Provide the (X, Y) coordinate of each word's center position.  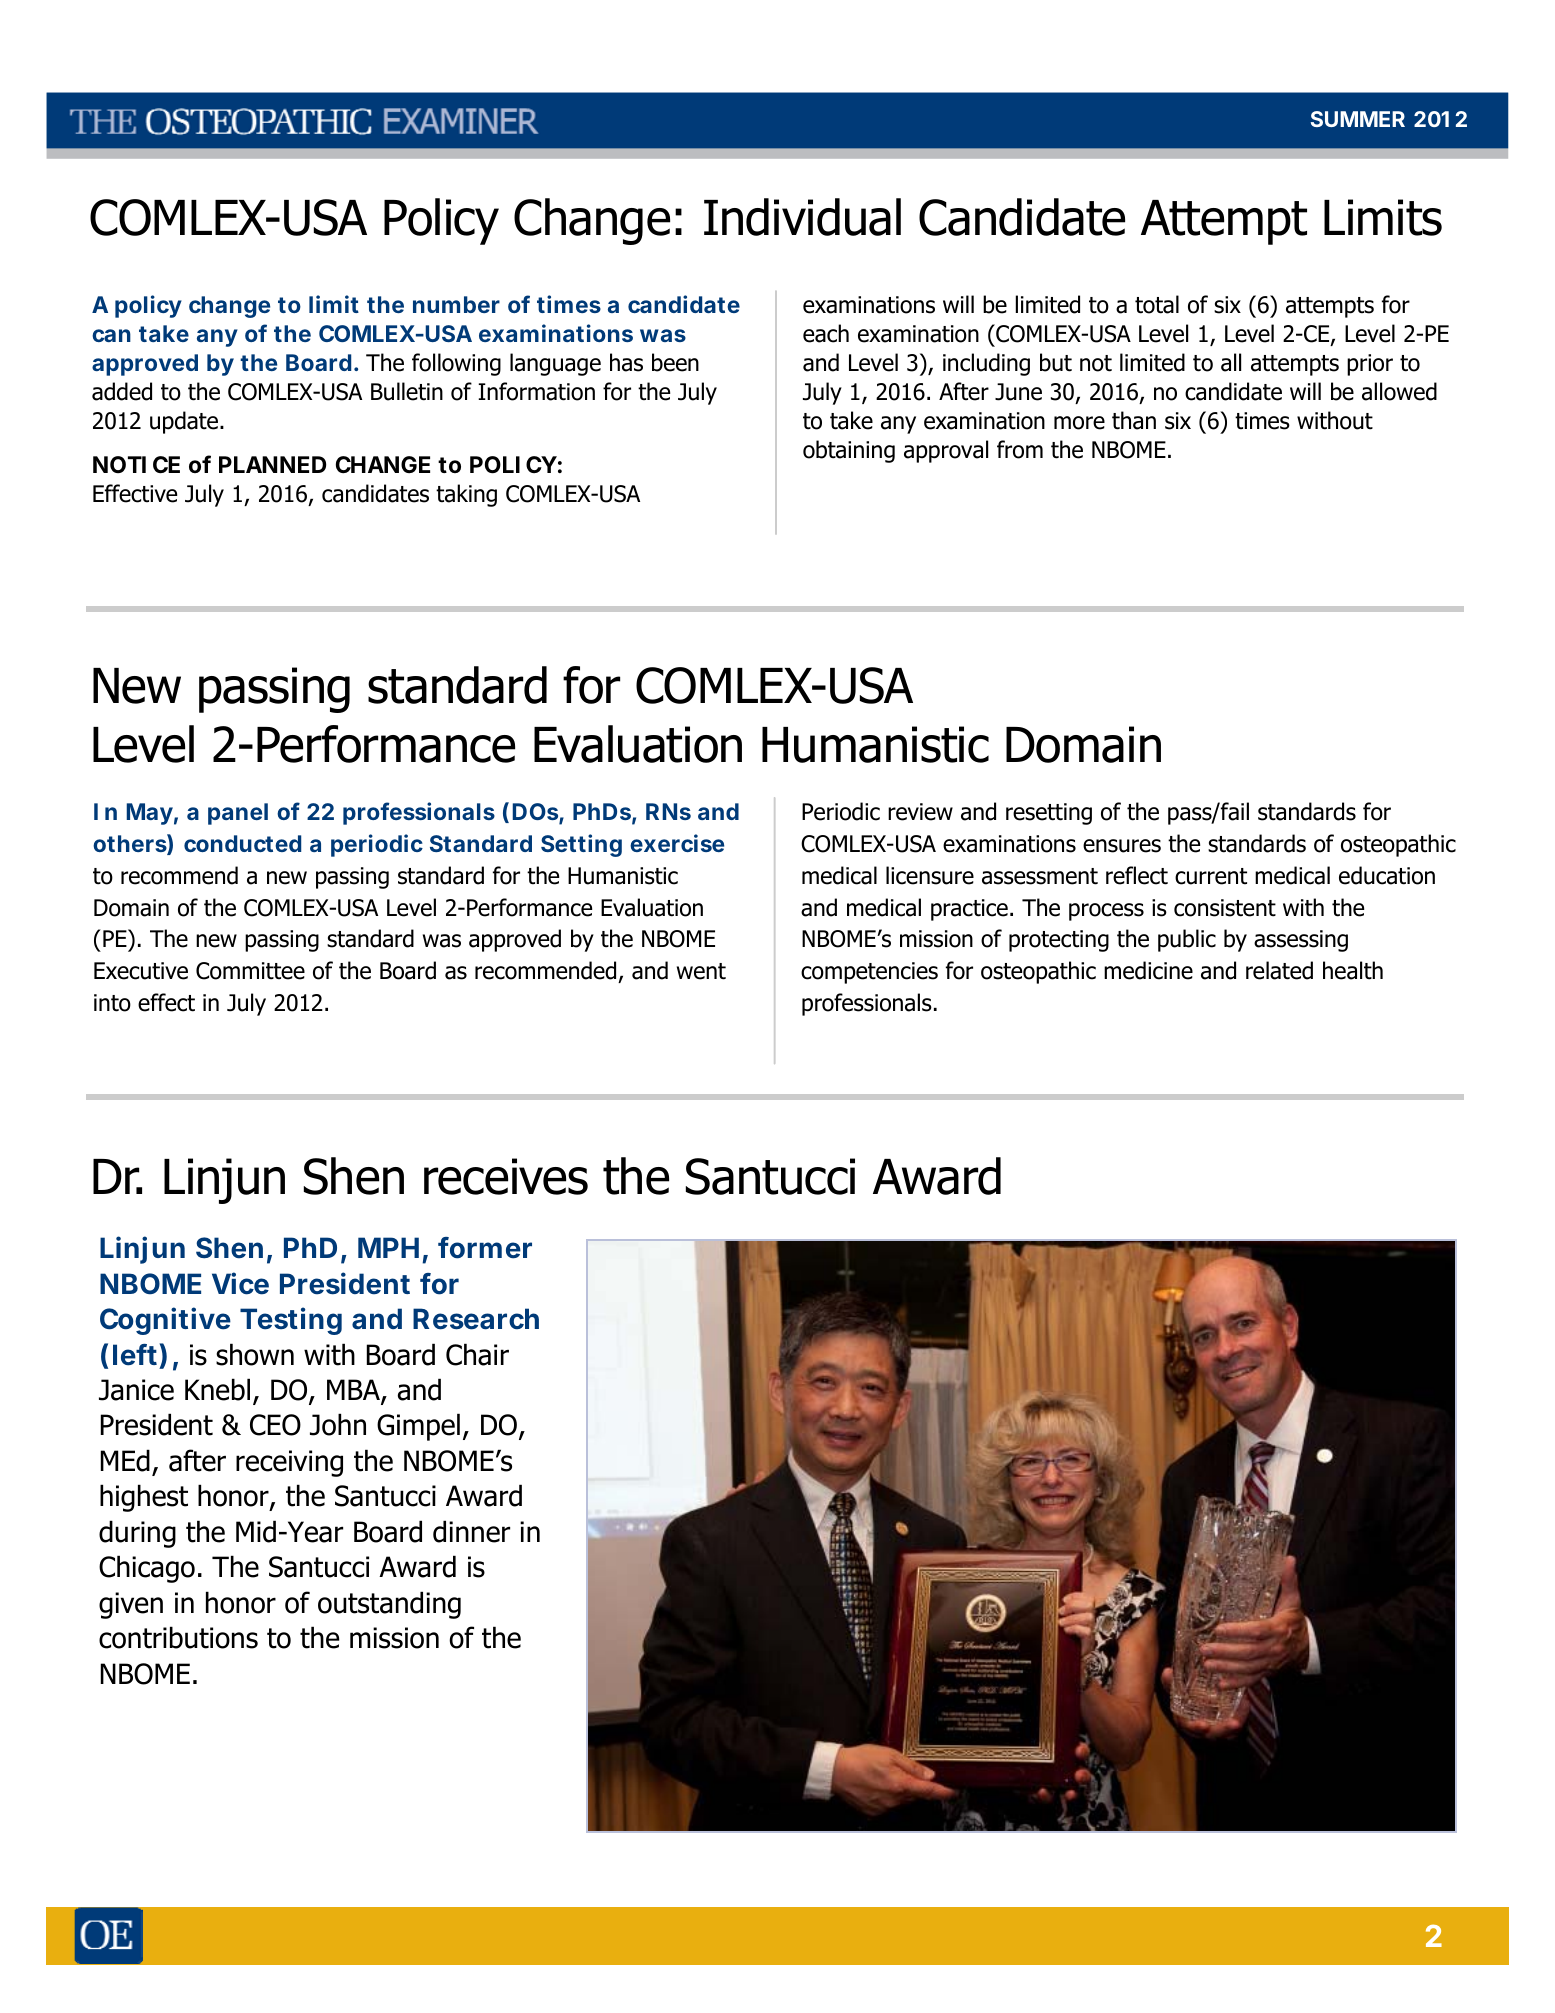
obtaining (849, 451)
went (701, 971)
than (1134, 420)
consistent (1225, 908)
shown (255, 1354)
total (1157, 304)
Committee (250, 971)
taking (466, 495)
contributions (178, 1637)
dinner (471, 1531)
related (1279, 970)
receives (506, 1176)
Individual (802, 217)
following (456, 364)
